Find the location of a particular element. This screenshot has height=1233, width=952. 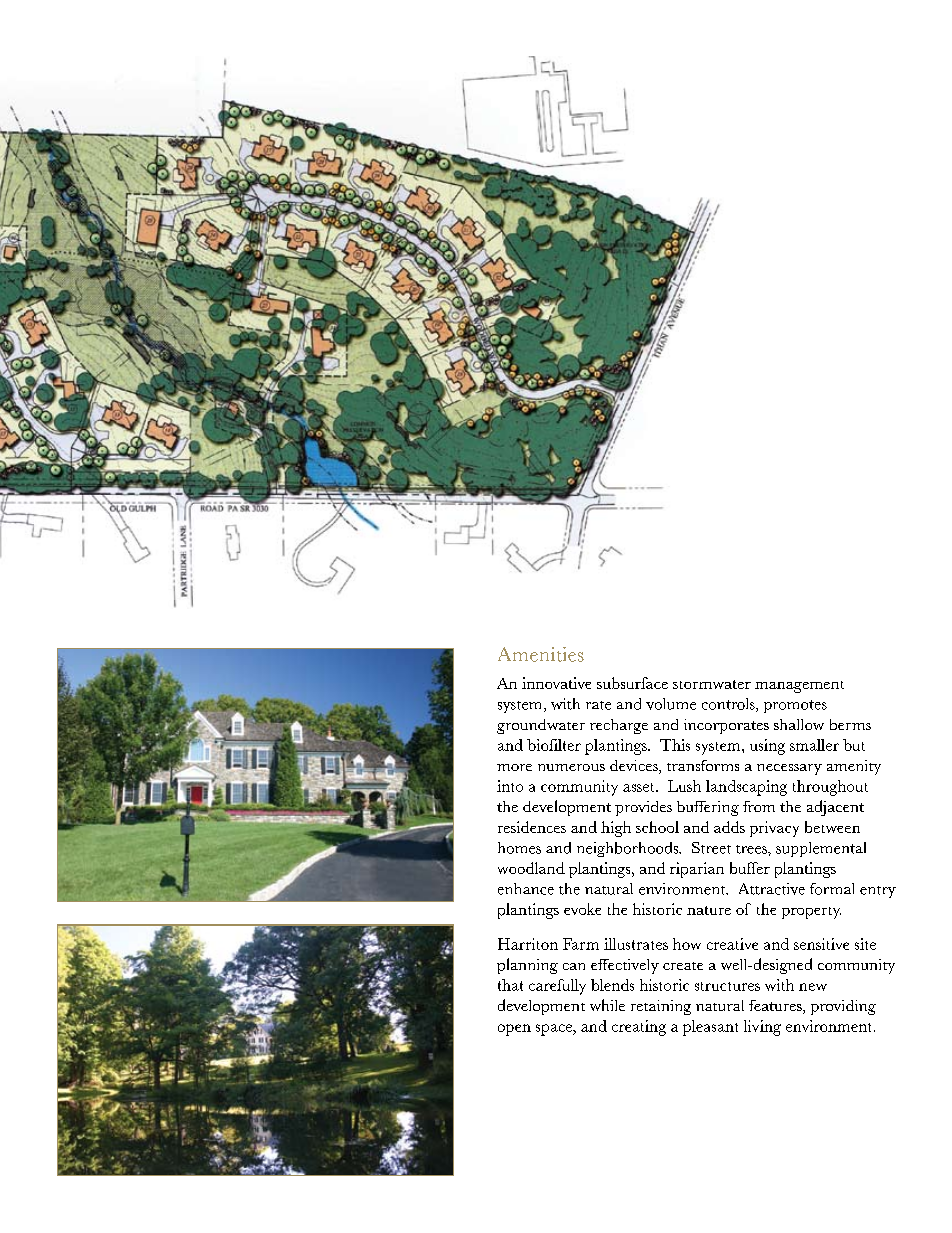

open is located at coordinates (514, 1030).
